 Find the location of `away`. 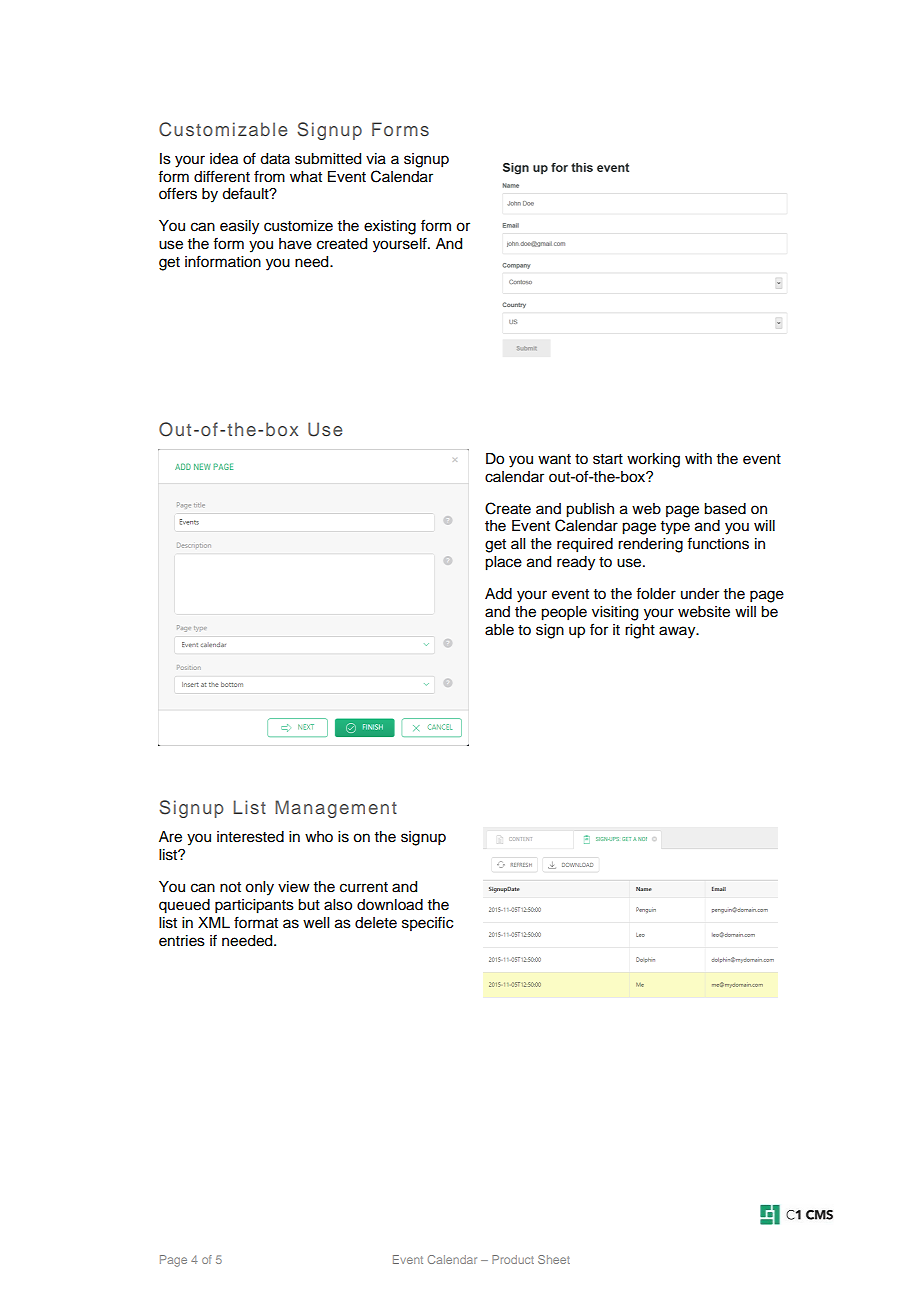

away is located at coordinates (678, 632).
